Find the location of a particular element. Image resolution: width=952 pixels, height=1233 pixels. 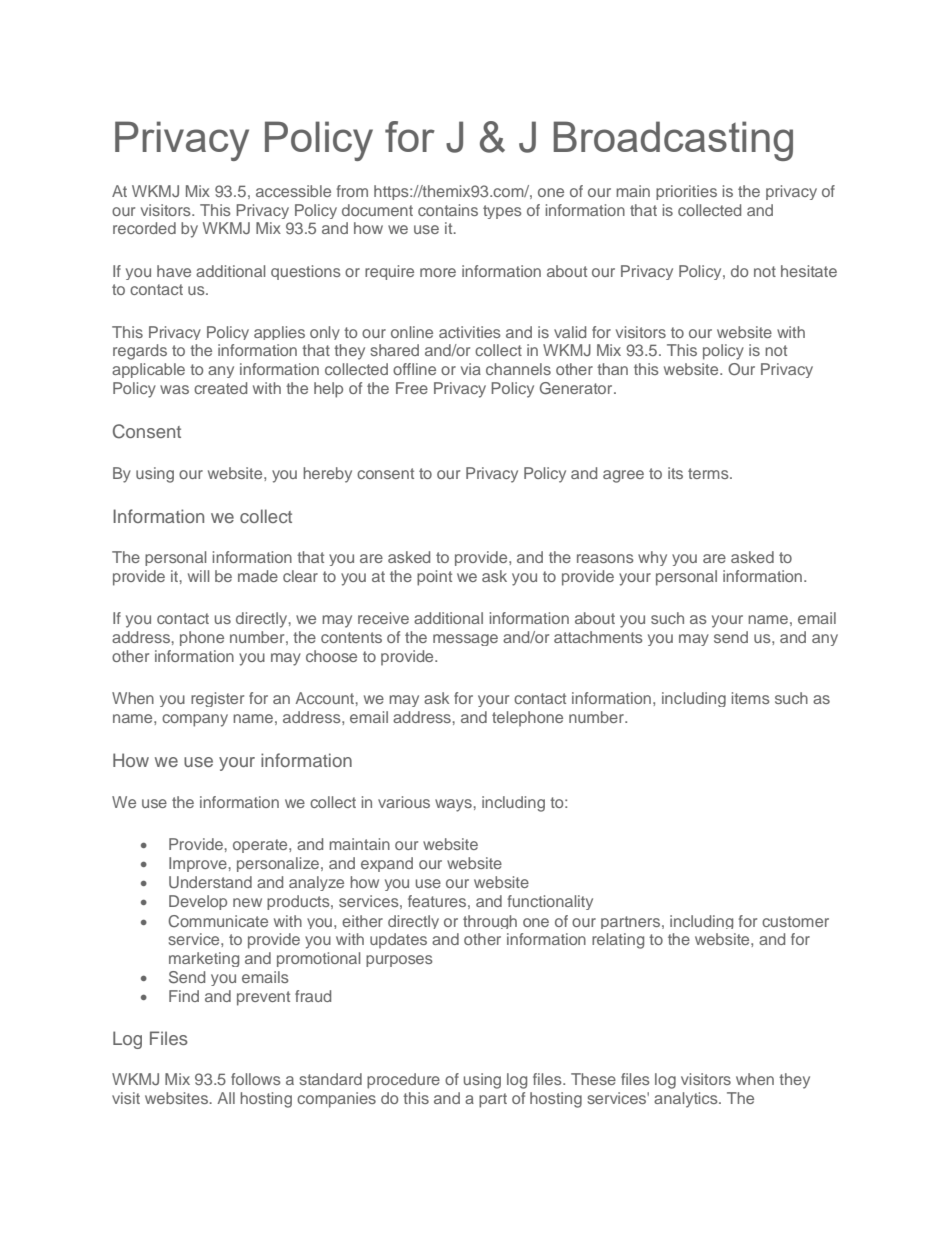

terms is located at coordinates (709, 473).
